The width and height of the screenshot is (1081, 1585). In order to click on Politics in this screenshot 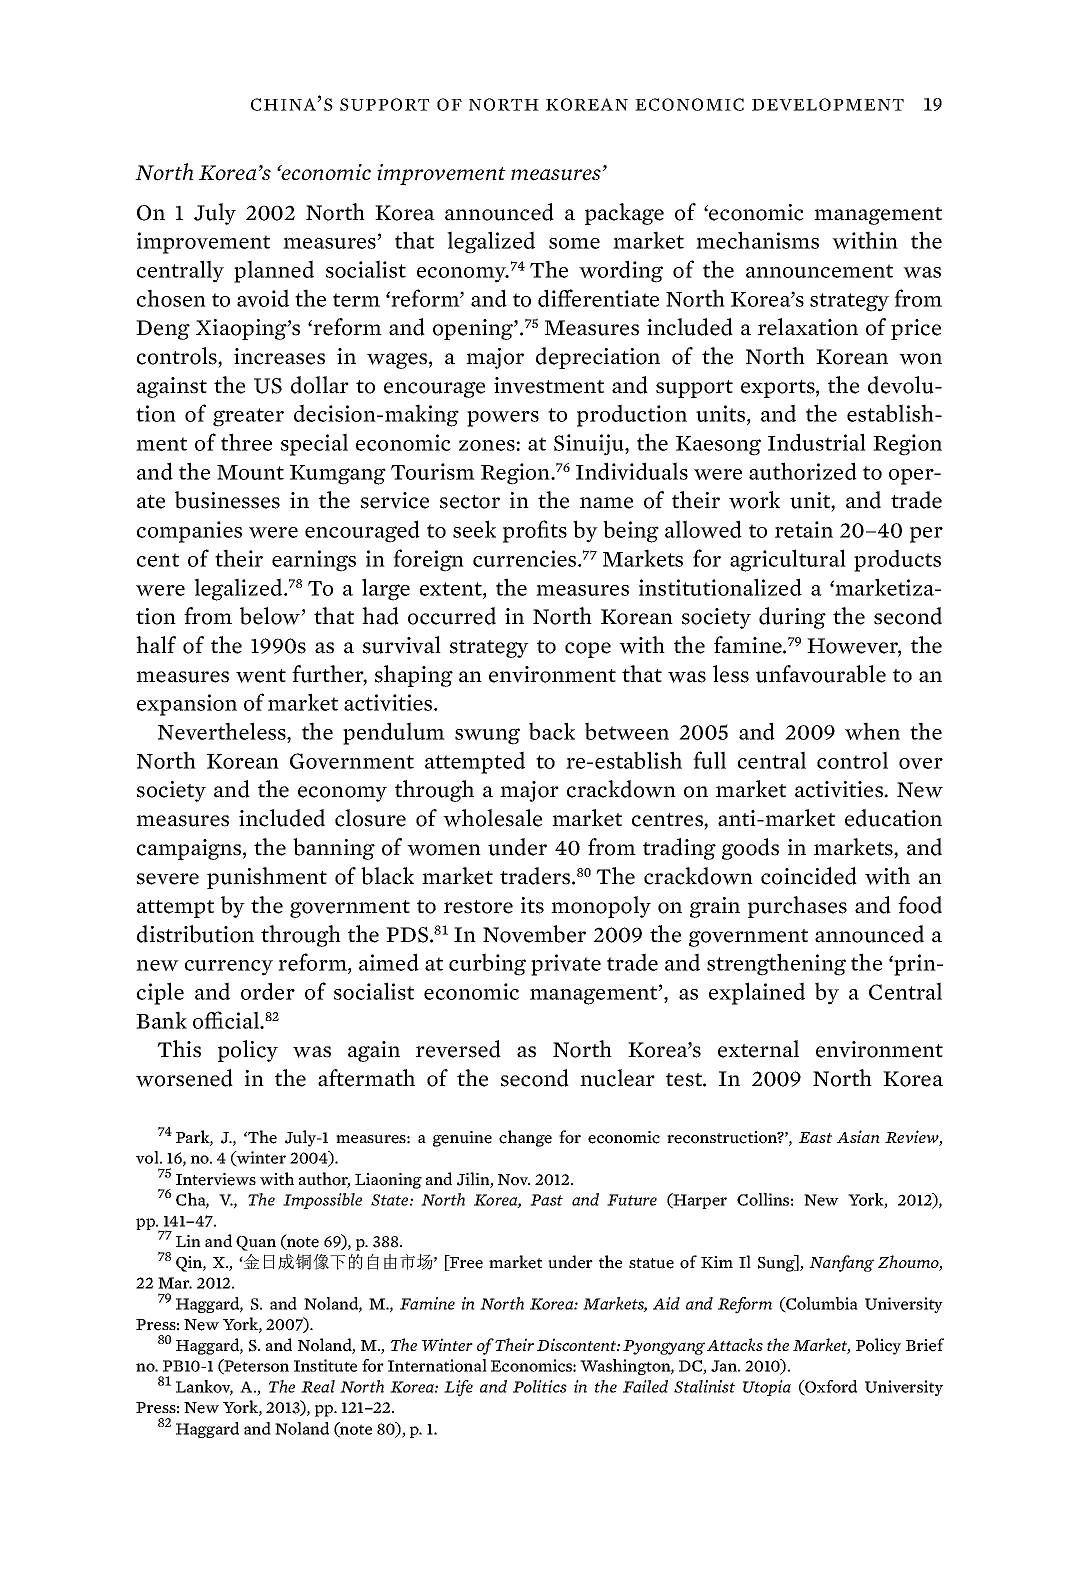, I will do `click(540, 1386)`.
